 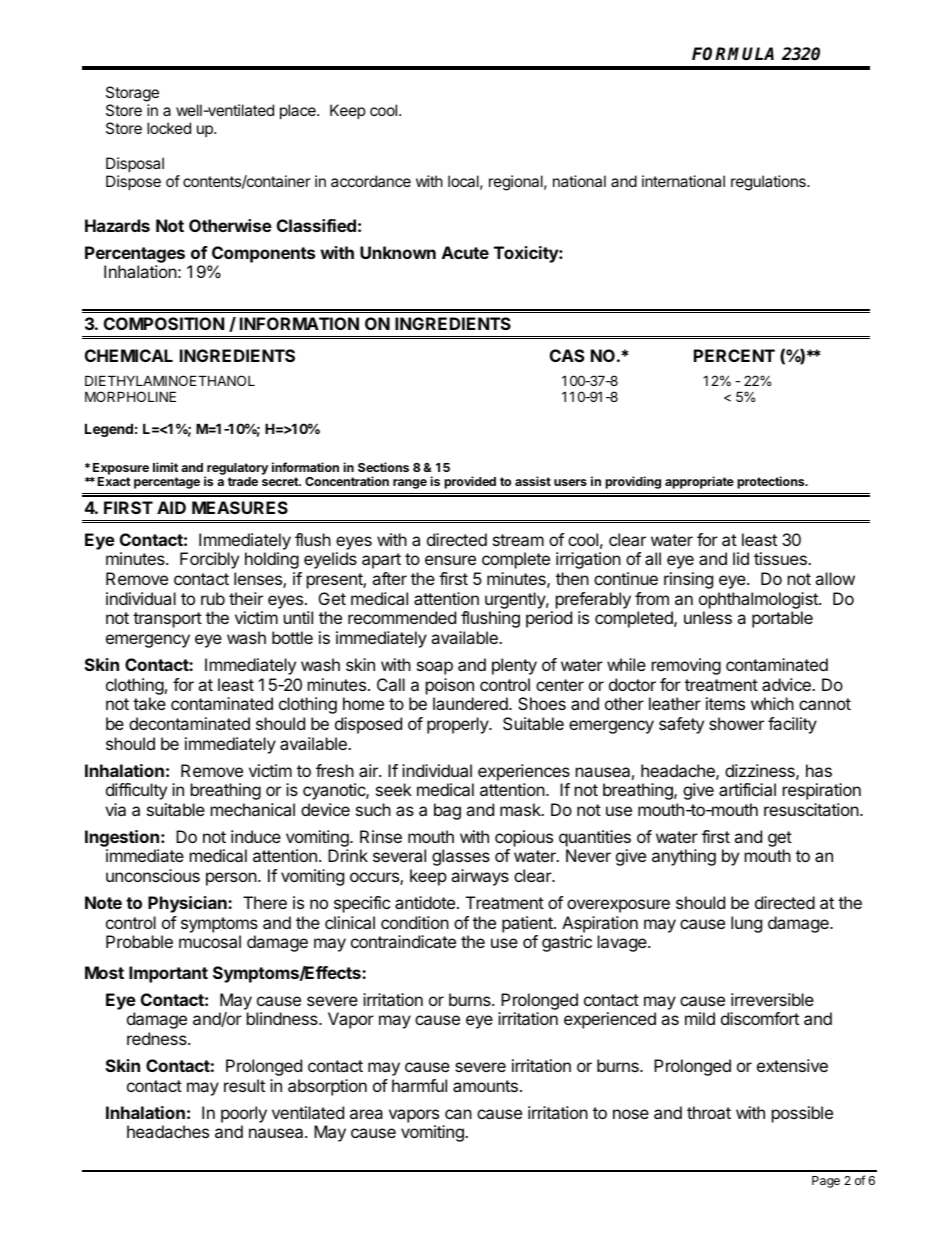 What do you see at coordinates (485, 1086) in the screenshot?
I see `amounts` at bounding box center [485, 1086].
